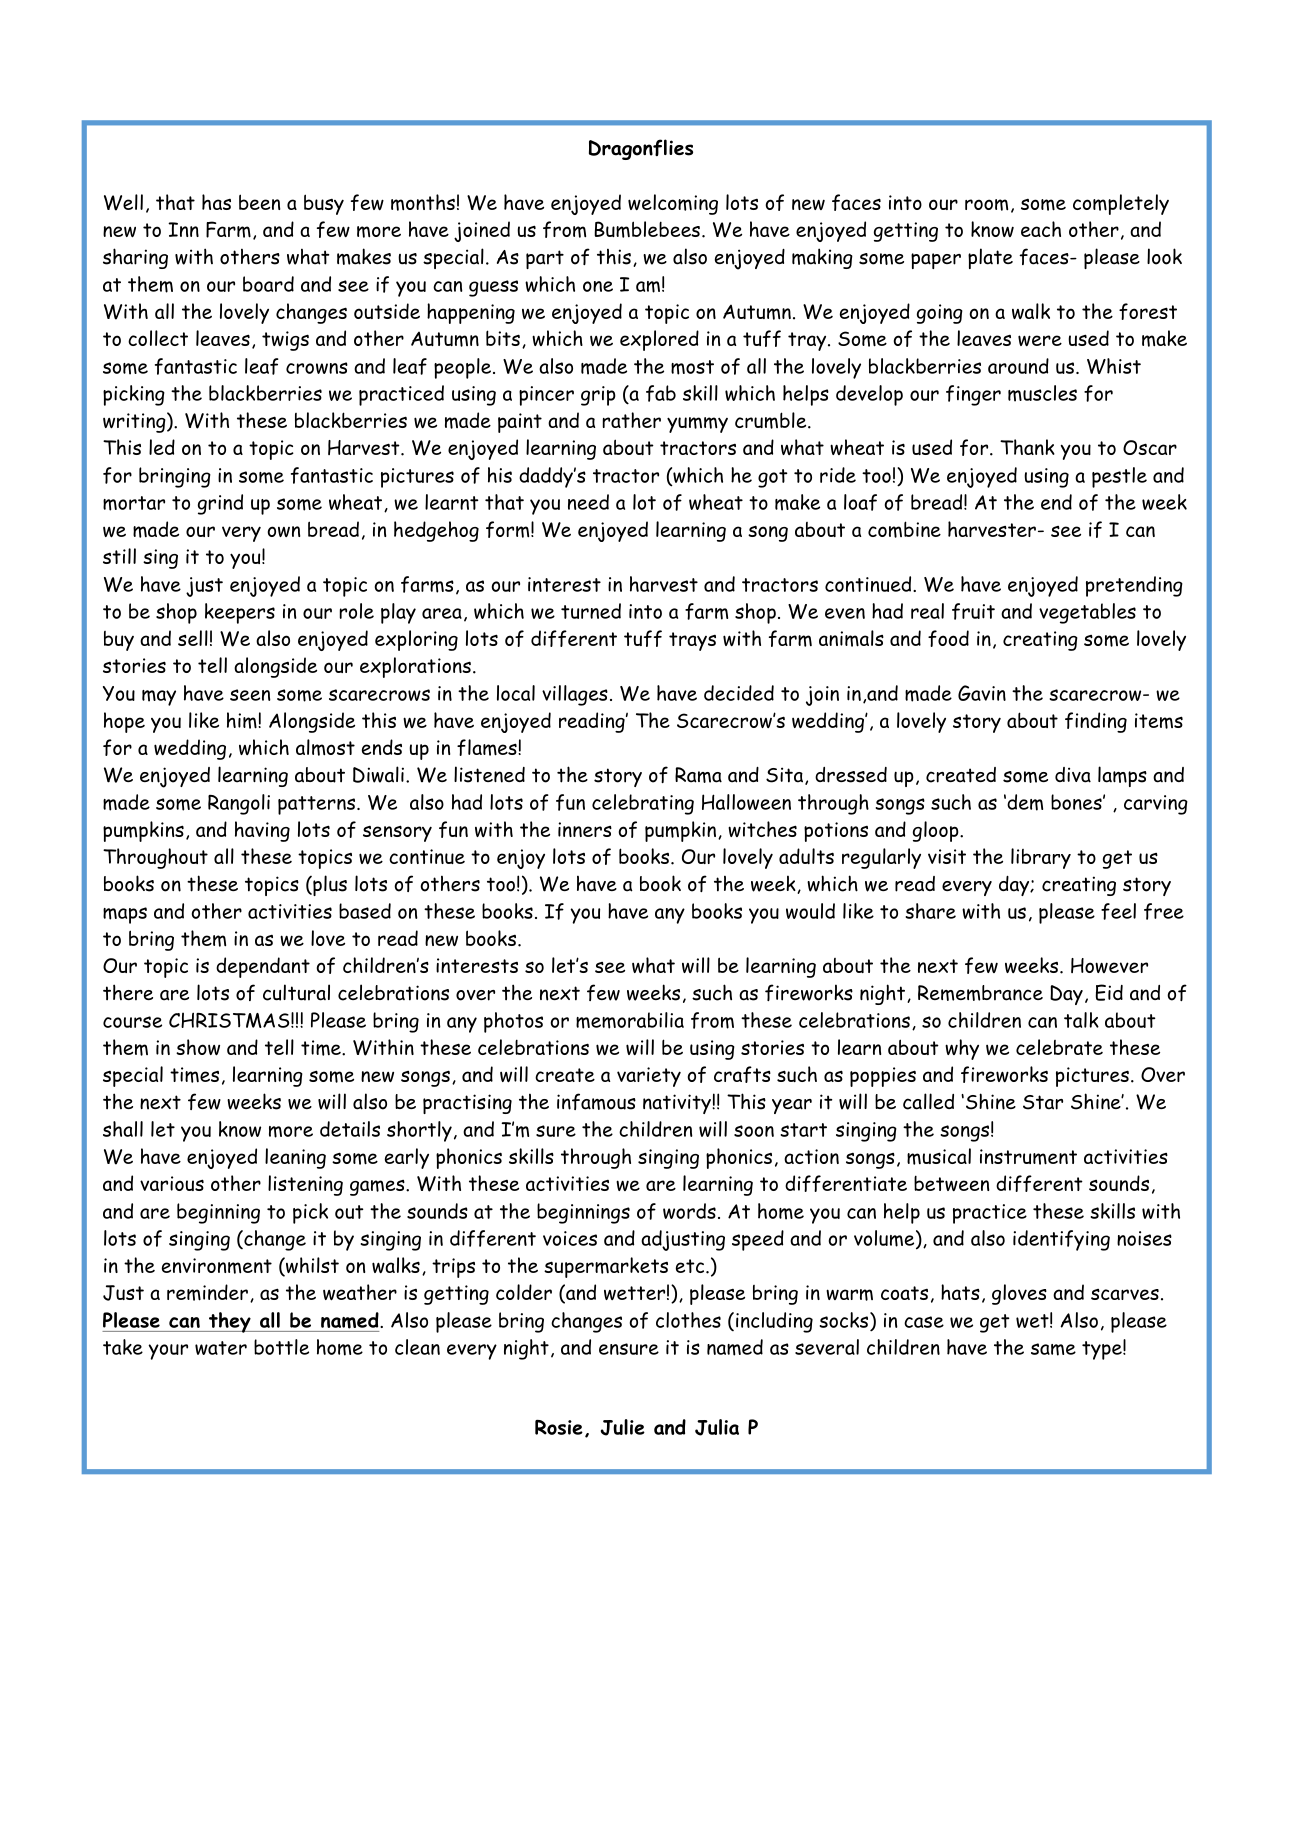 The image size is (1293, 1830). I want to click on library, so click(1041, 858).
